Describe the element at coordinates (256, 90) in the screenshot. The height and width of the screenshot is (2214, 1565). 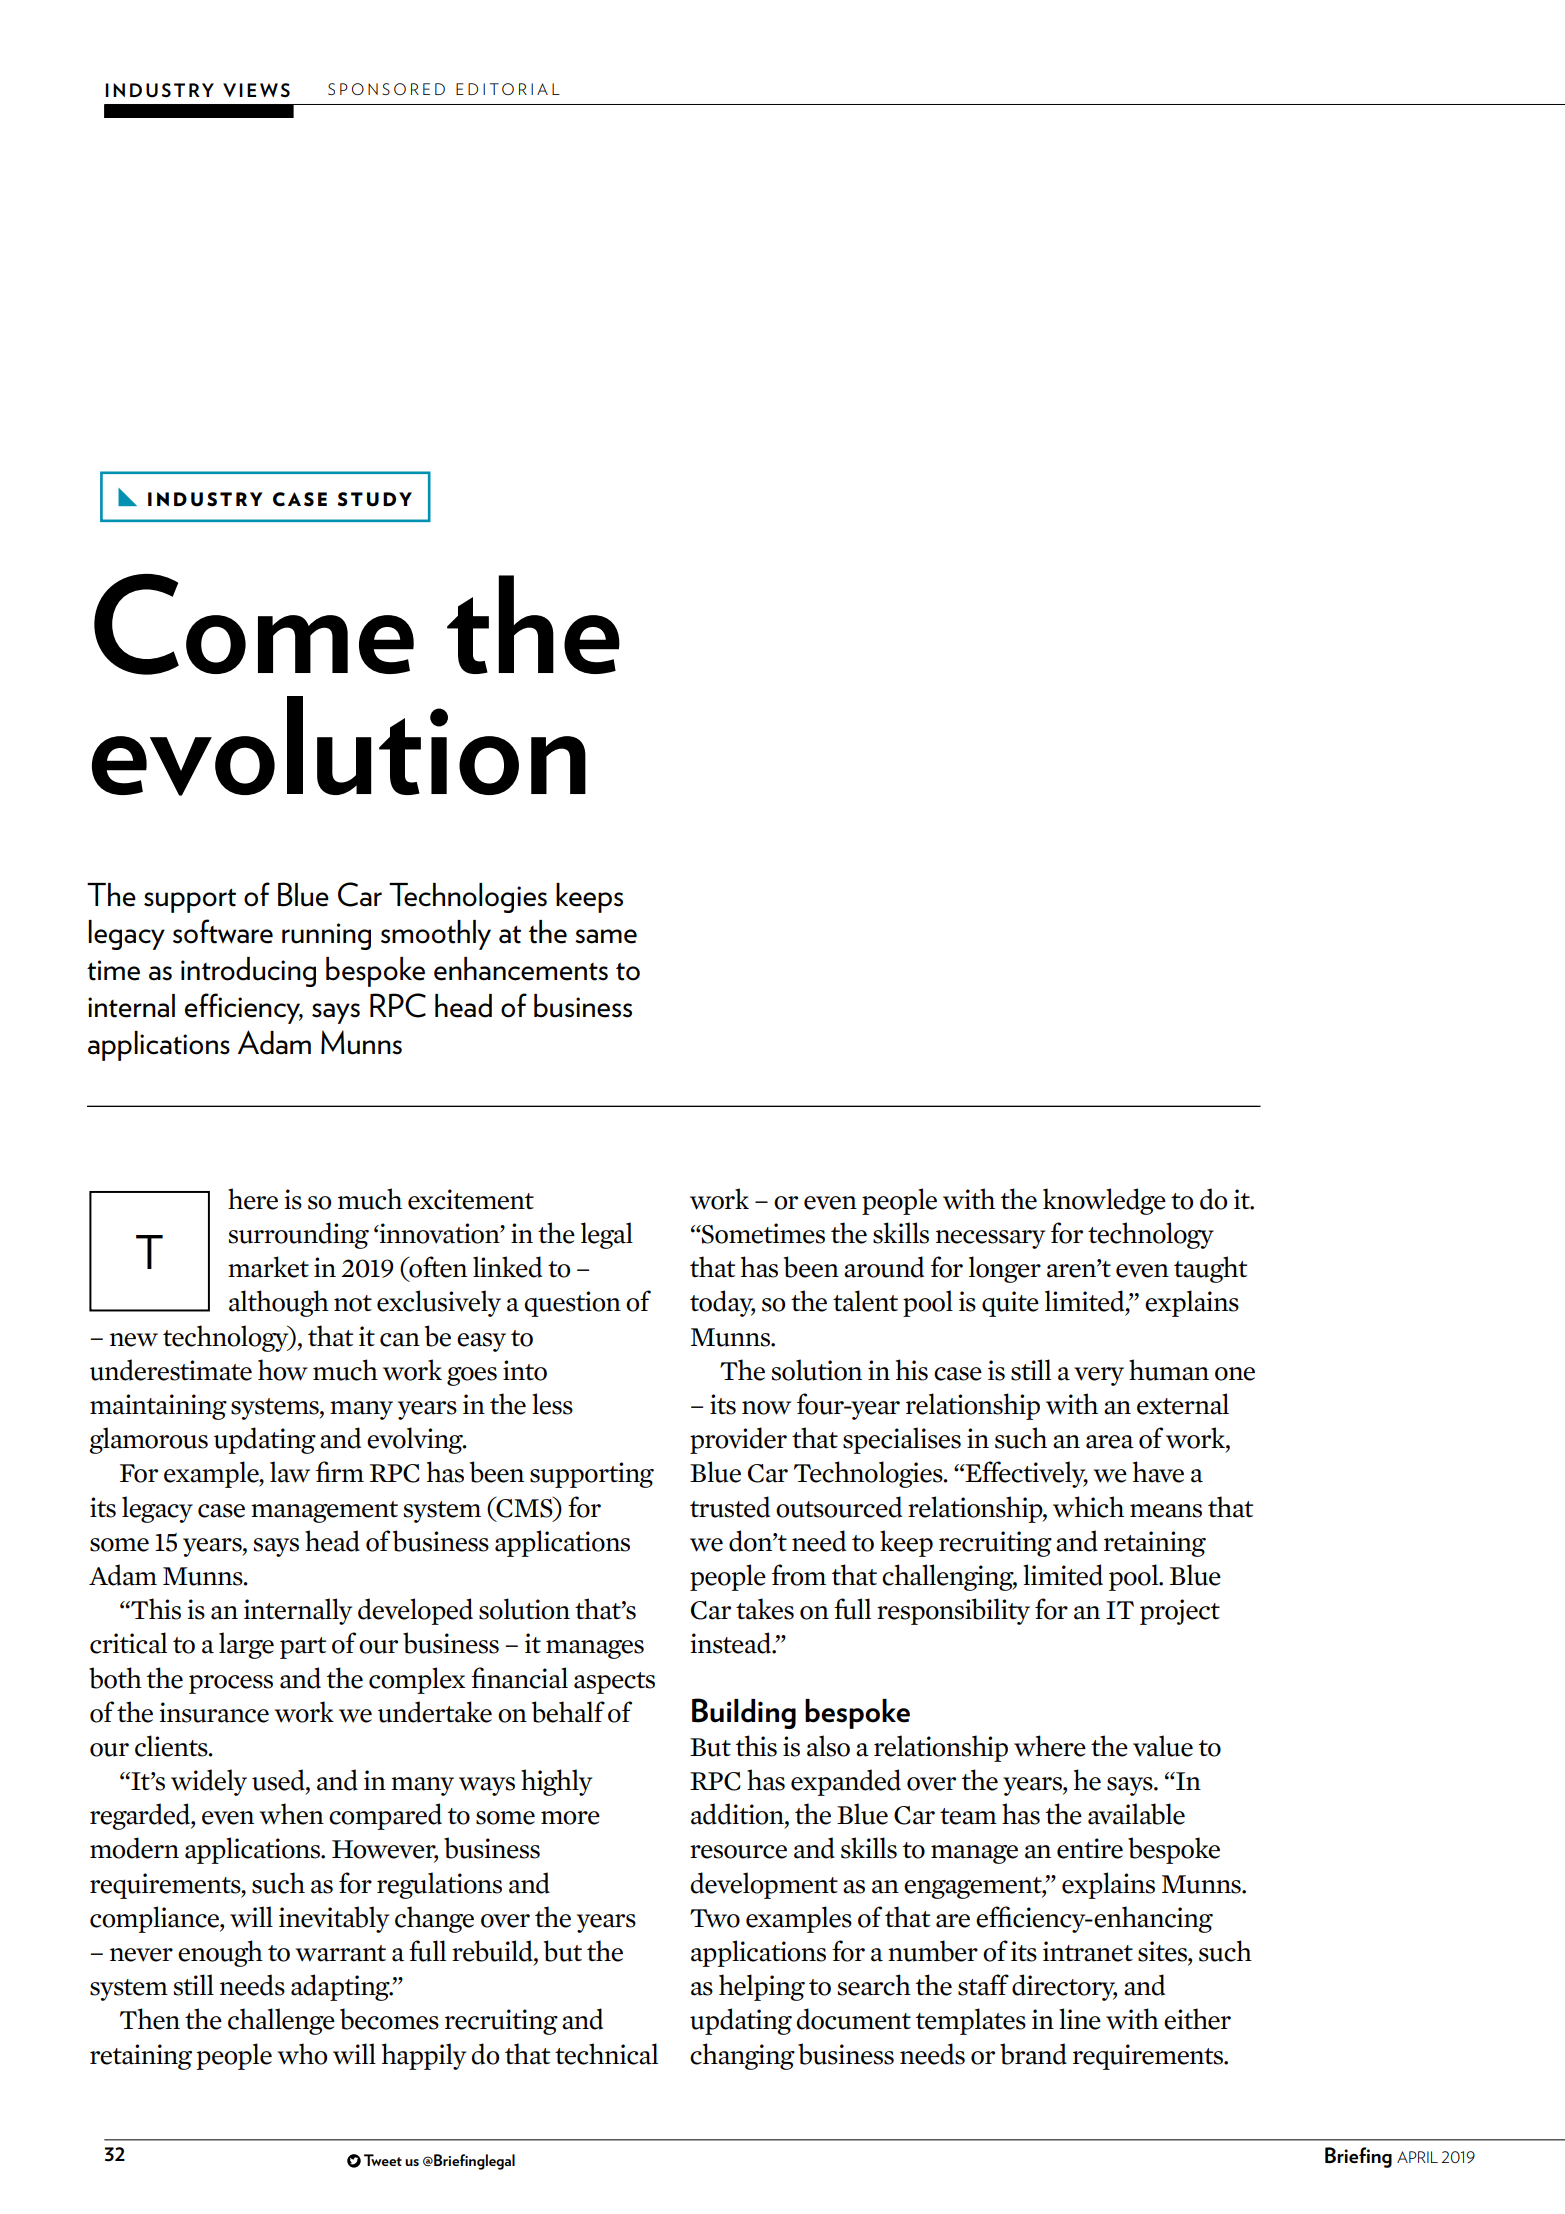
I see `VIEWS` at that location.
